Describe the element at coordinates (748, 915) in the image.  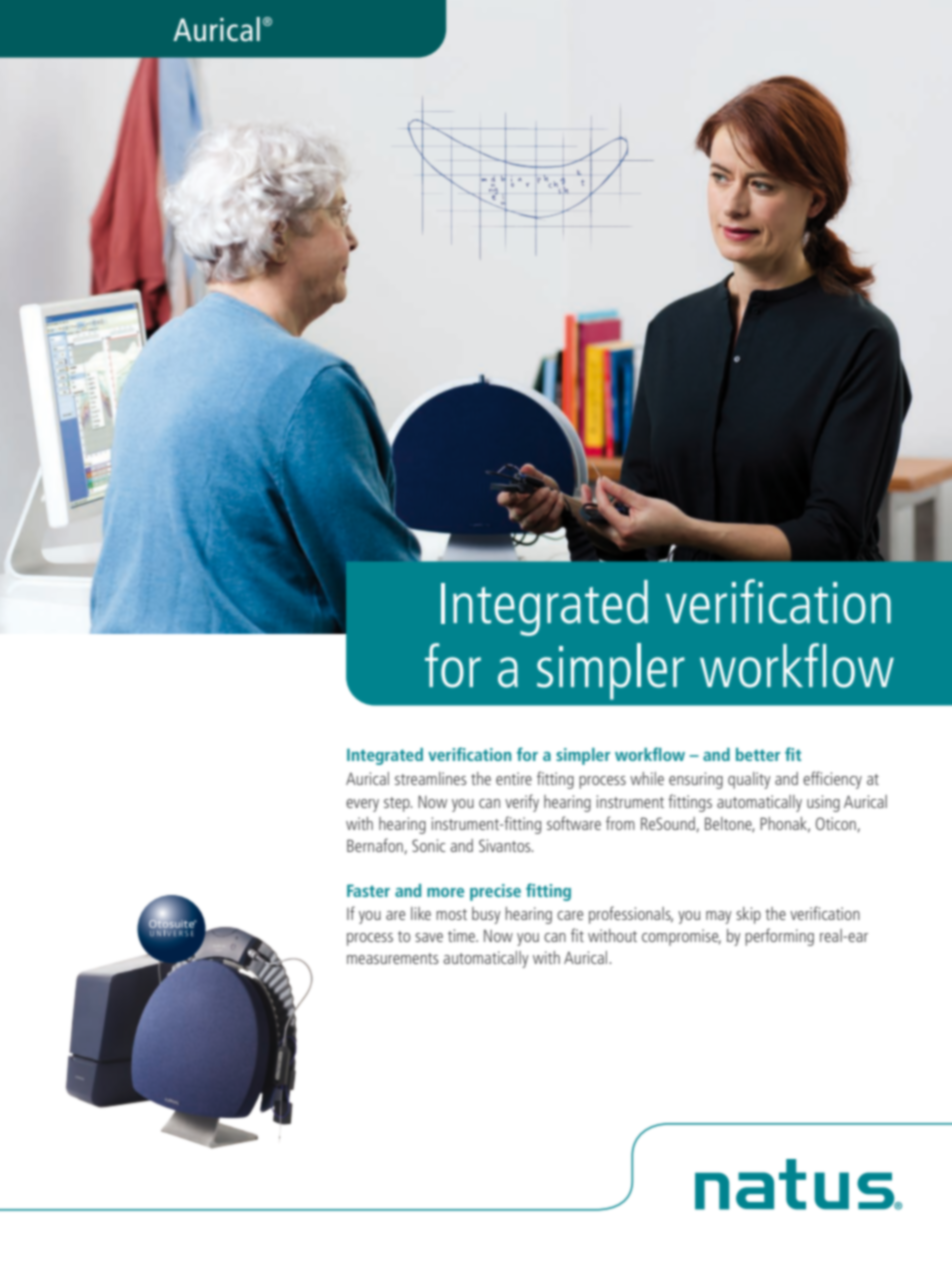
I see `skip` at that location.
